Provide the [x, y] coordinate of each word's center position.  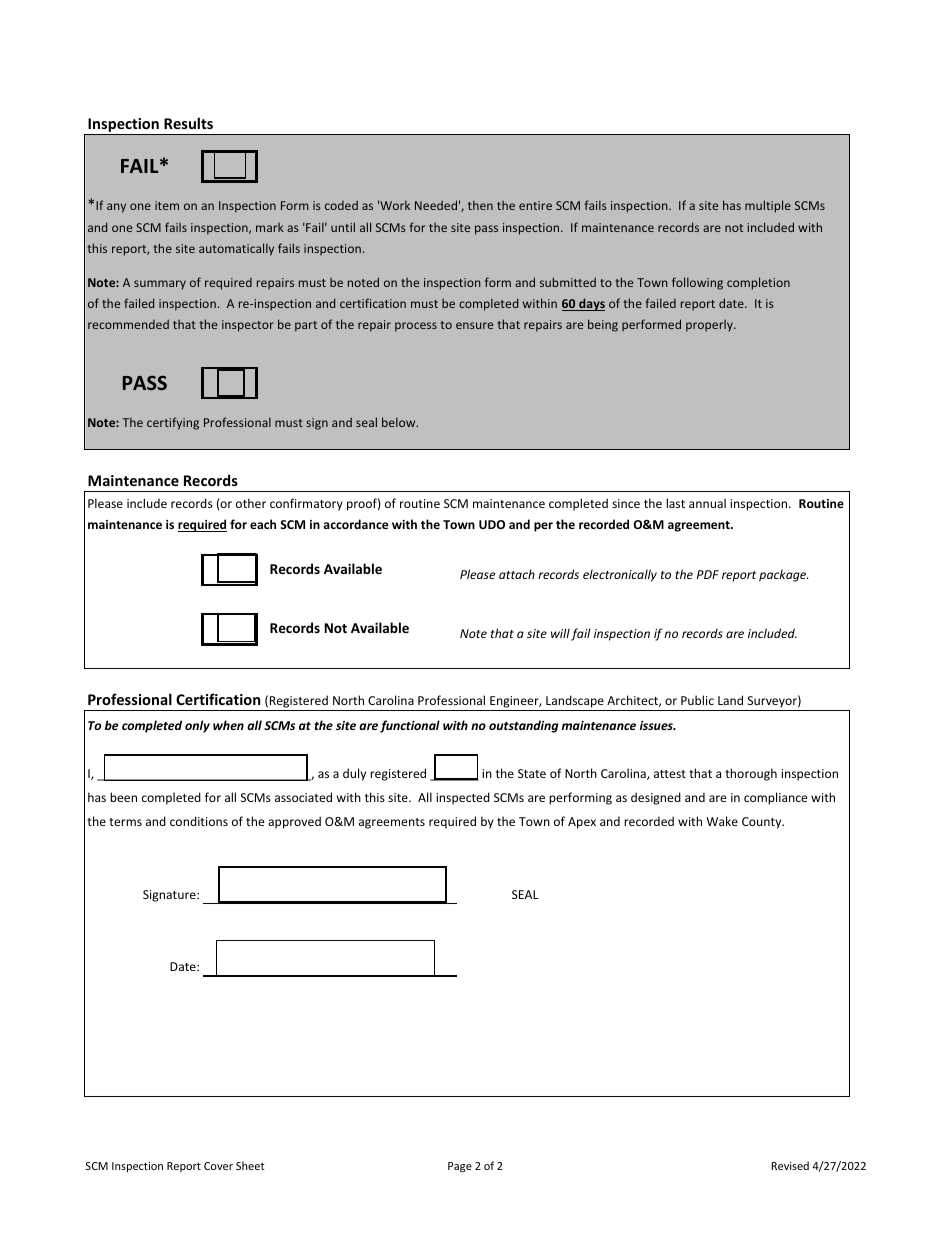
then [480, 205]
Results [188, 123]
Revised [790, 1165]
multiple [768, 206]
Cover [218, 1166]
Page [460, 1167]
